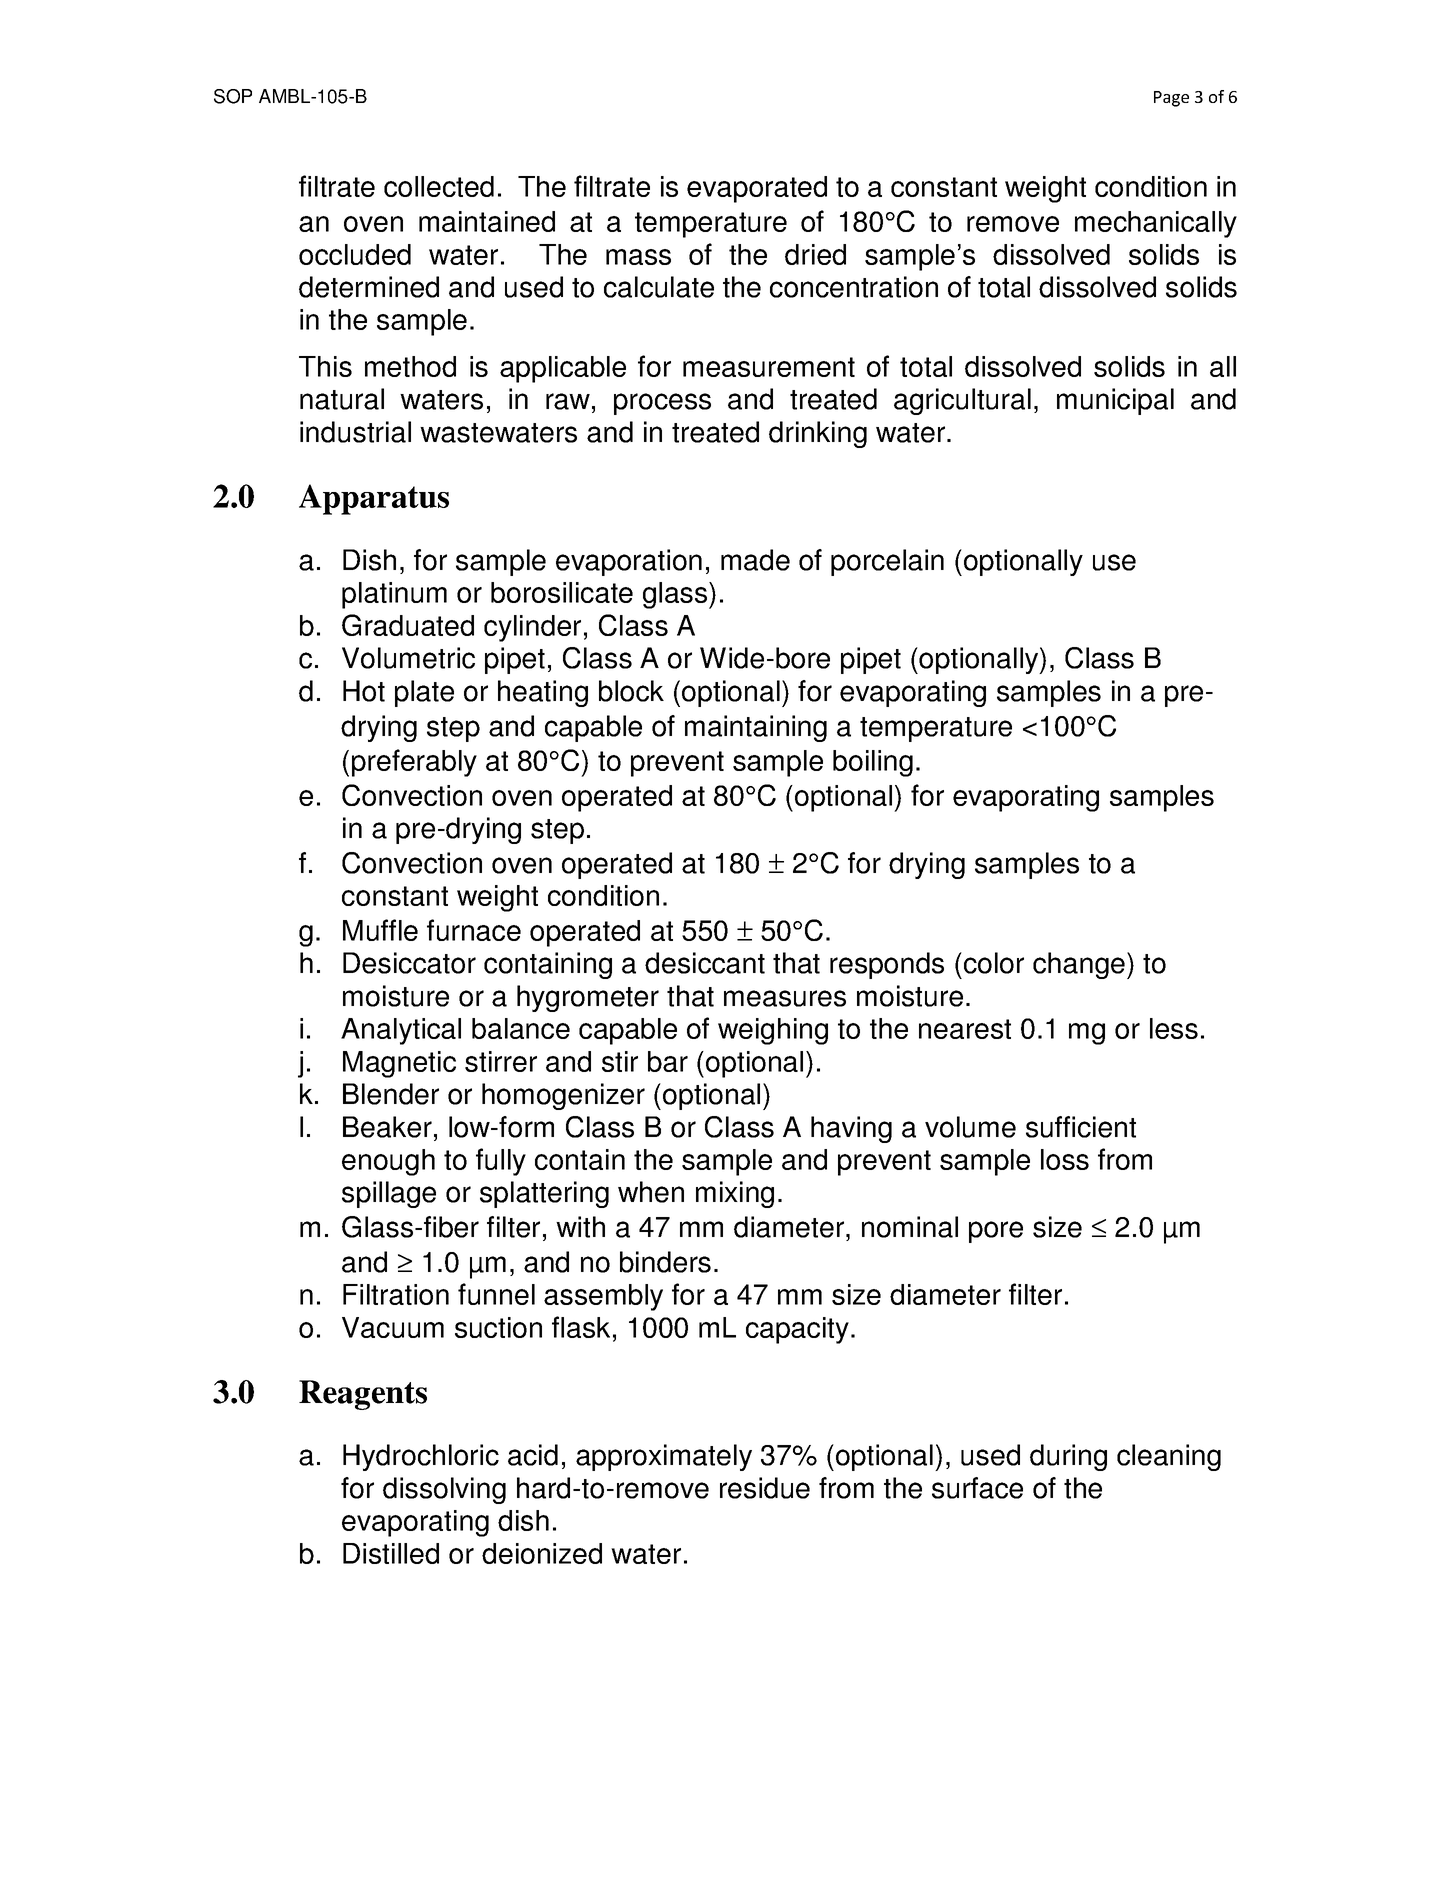 The image size is (1451, 1878). Describe the element at coordinates (394, 595) in the screenshot. I see `platinum` at that location.
